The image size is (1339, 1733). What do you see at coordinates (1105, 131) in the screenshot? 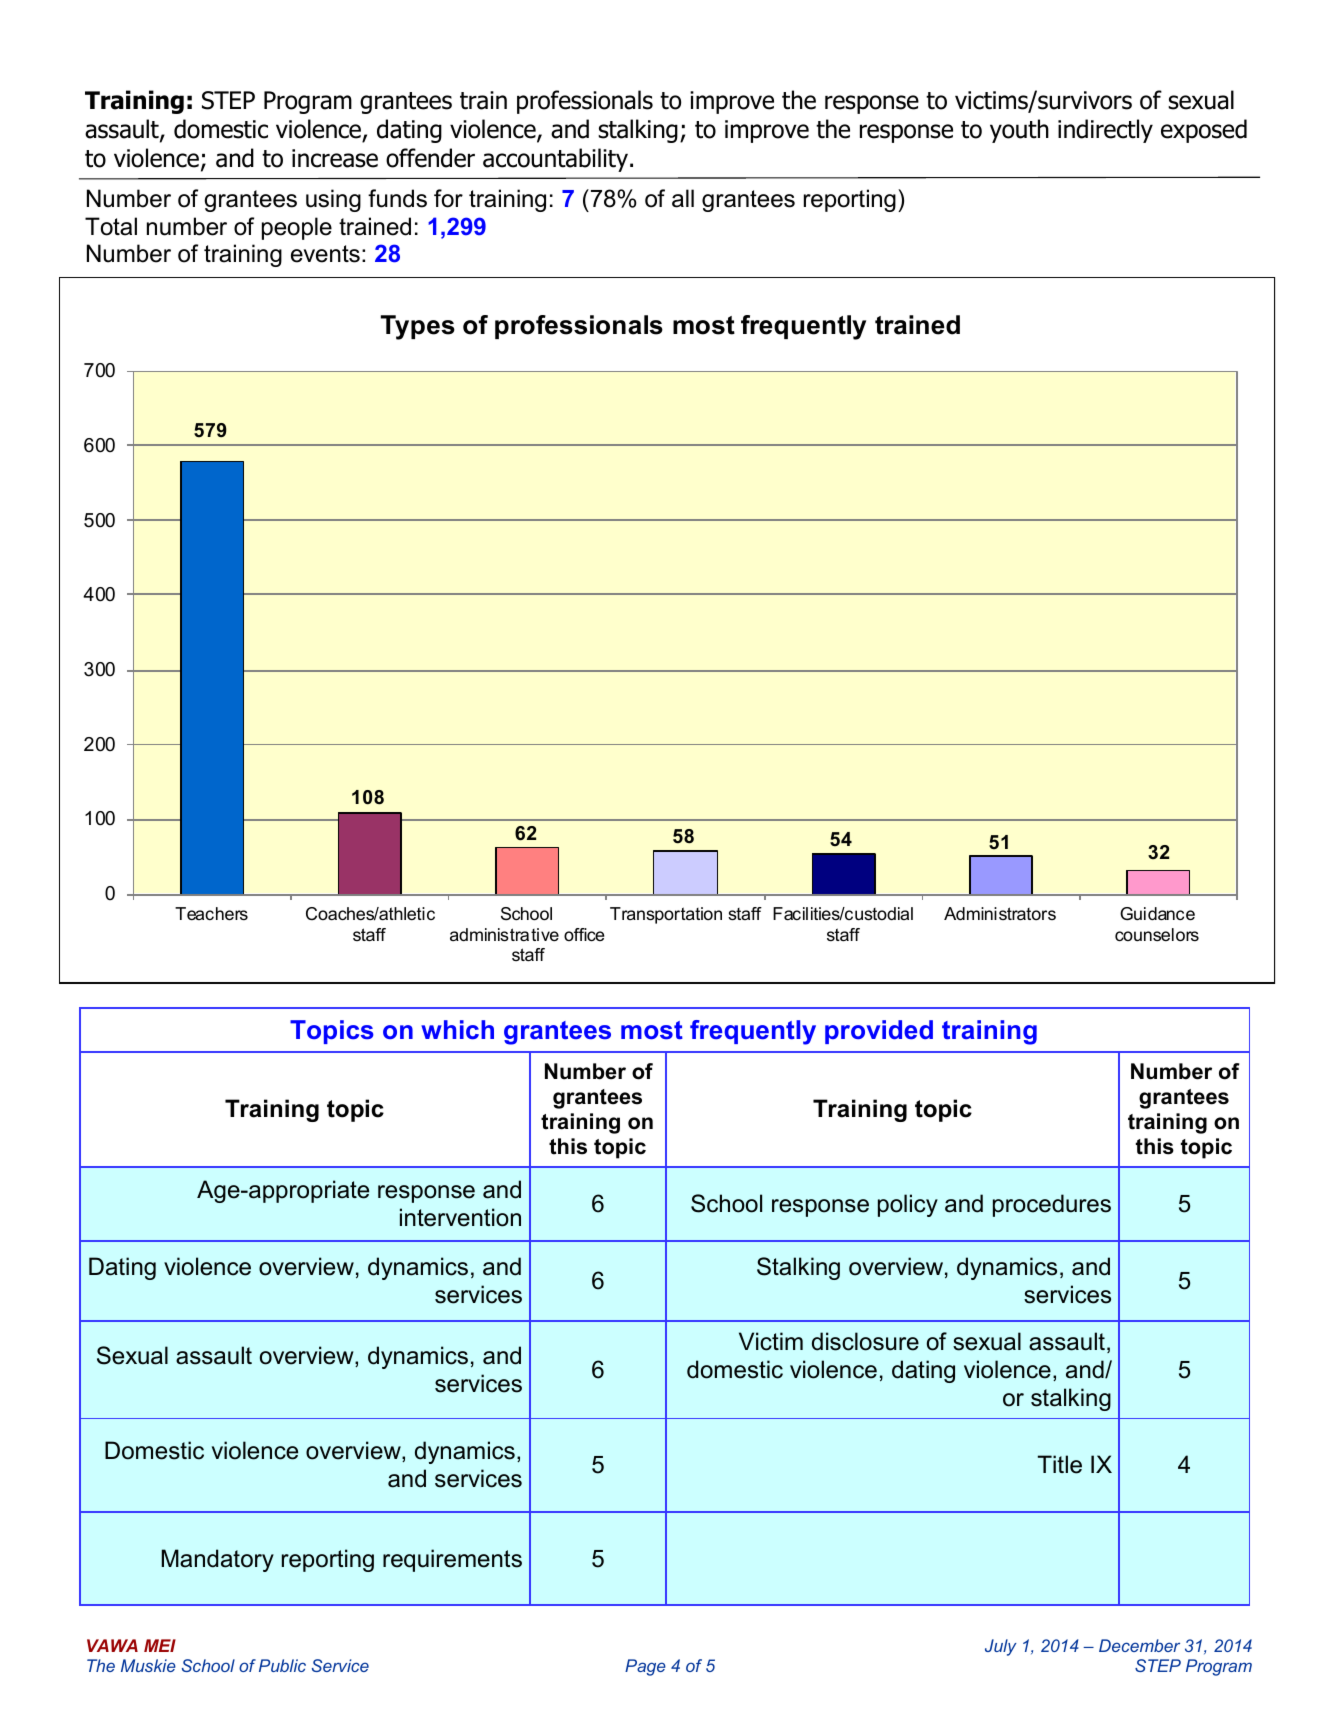
I see `indirectly` at bounding box center [1105, 131].
